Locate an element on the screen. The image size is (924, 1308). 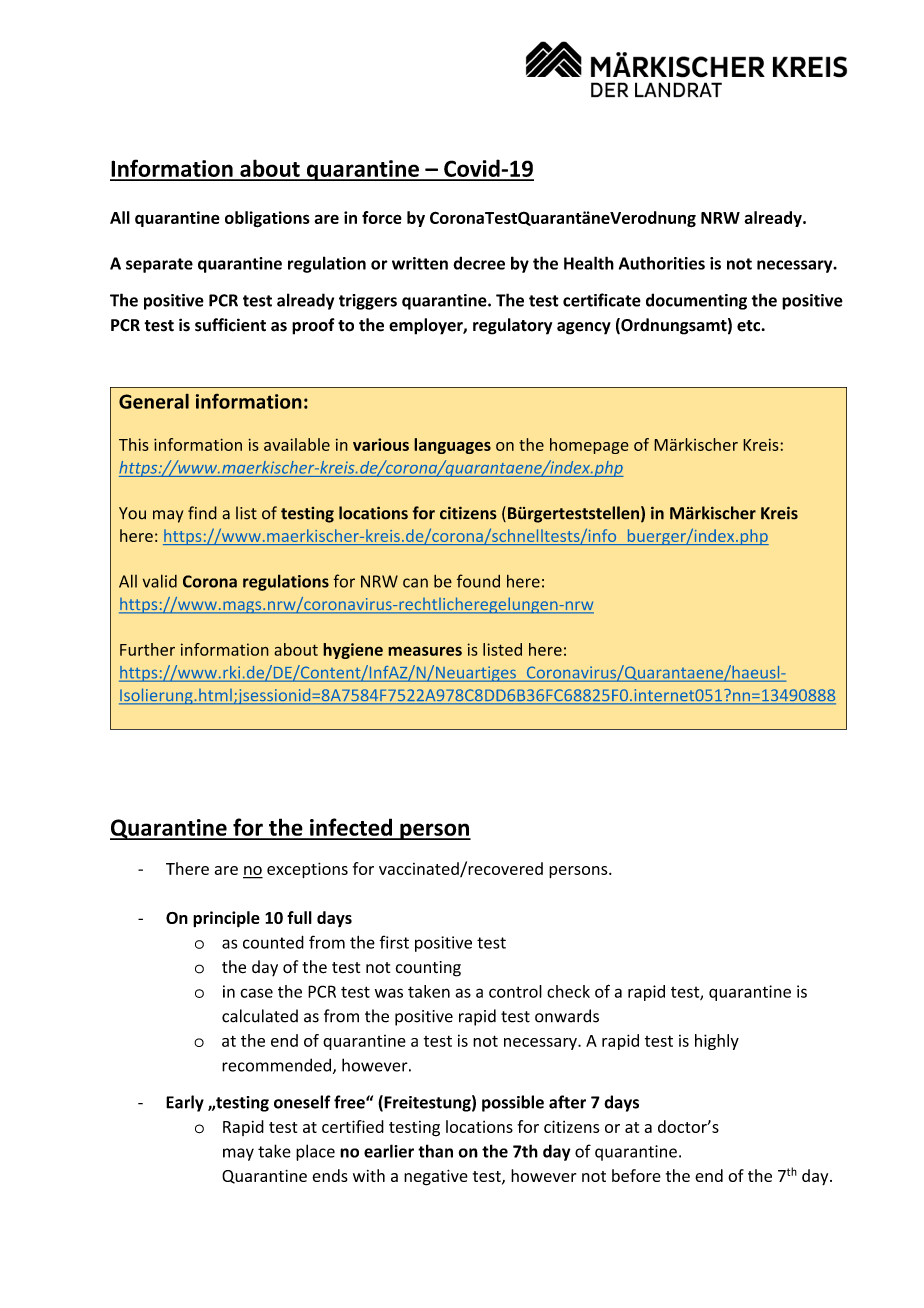
Authorities is located at coordinates (662, 263).
